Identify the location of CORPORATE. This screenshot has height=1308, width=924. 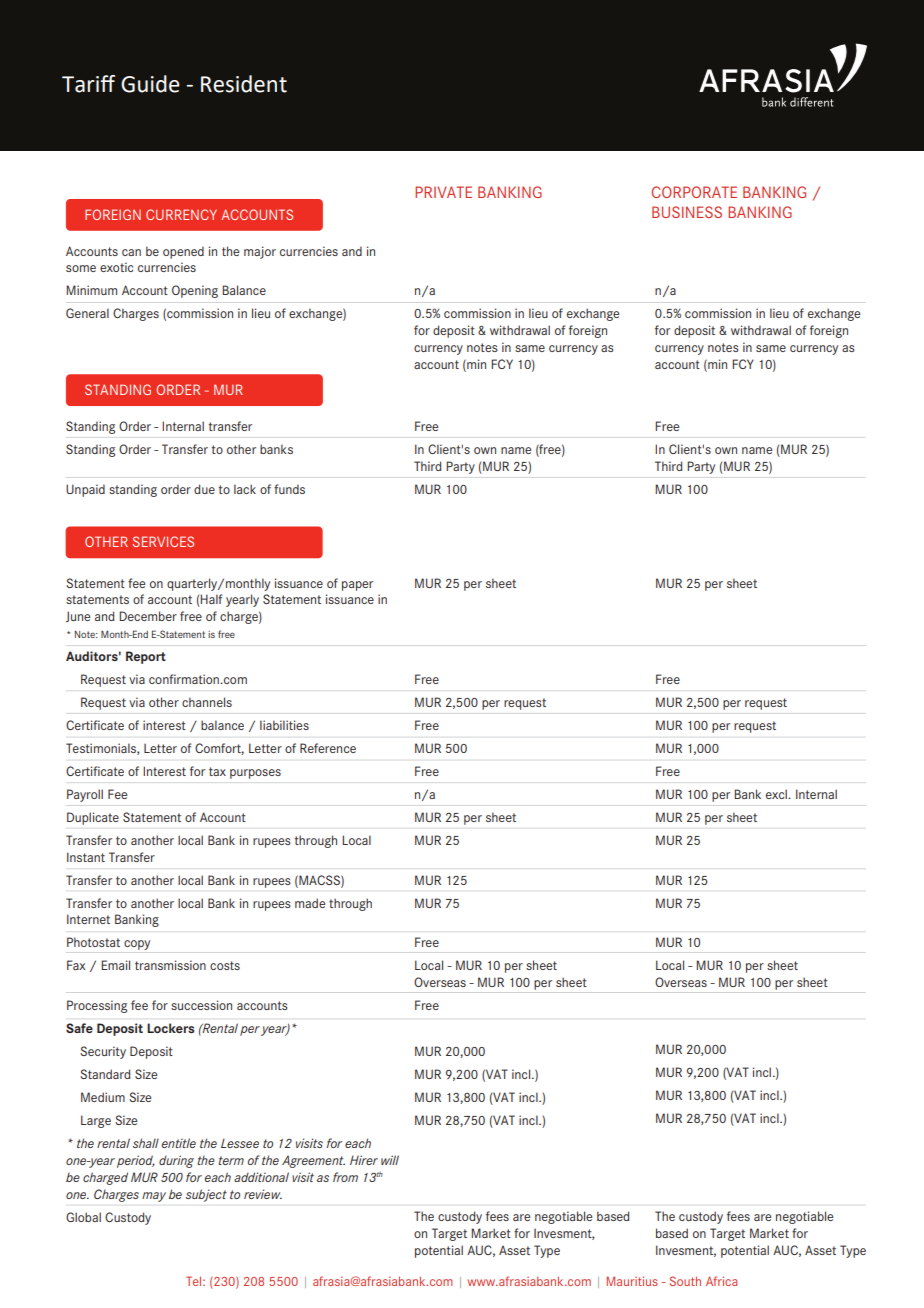
(694, 192).
